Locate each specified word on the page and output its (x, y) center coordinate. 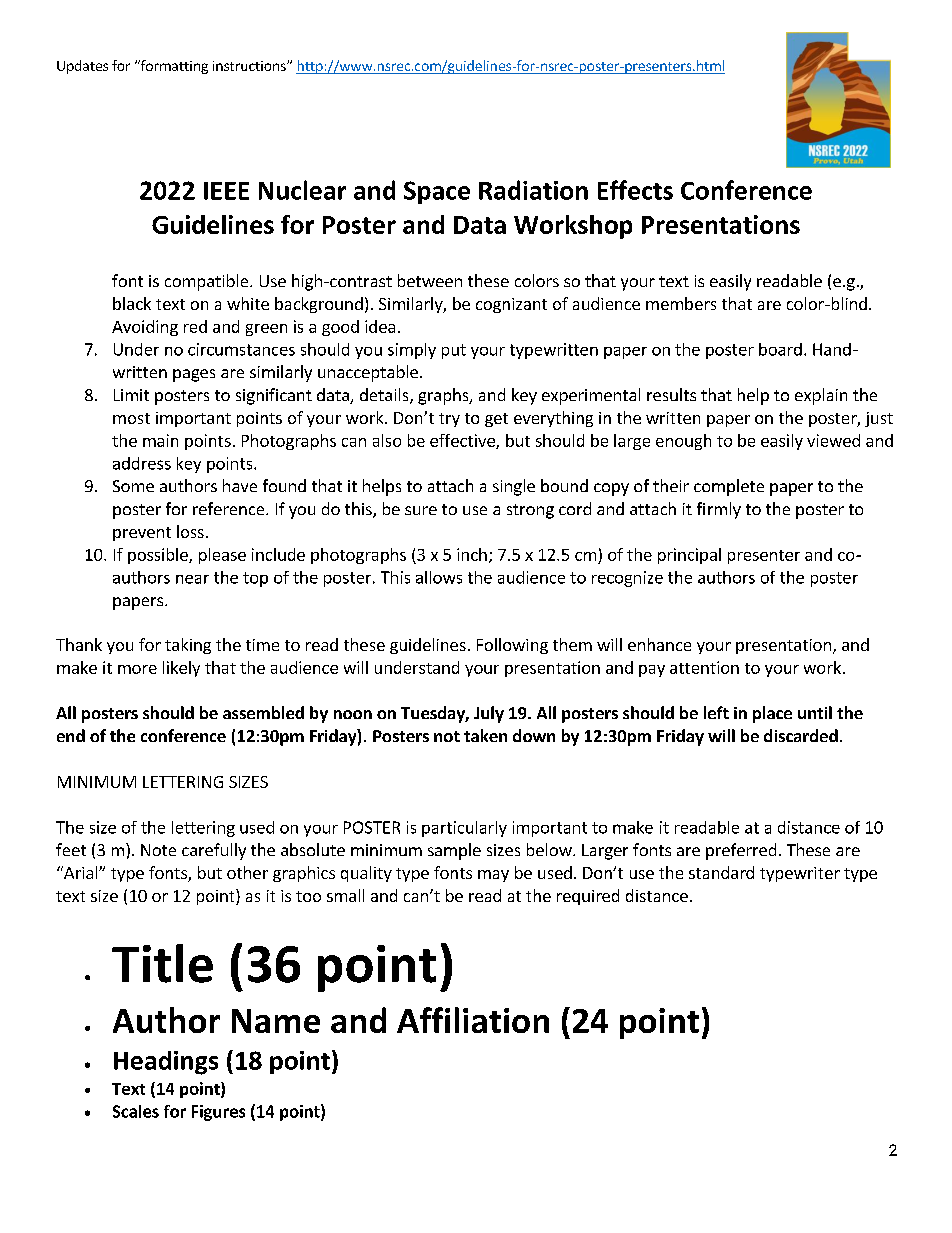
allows (439, 577)
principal (689, 556)
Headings (166, 1063)
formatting (173, 67)
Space (437, 192)
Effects (635, 190)
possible (159, 556)
